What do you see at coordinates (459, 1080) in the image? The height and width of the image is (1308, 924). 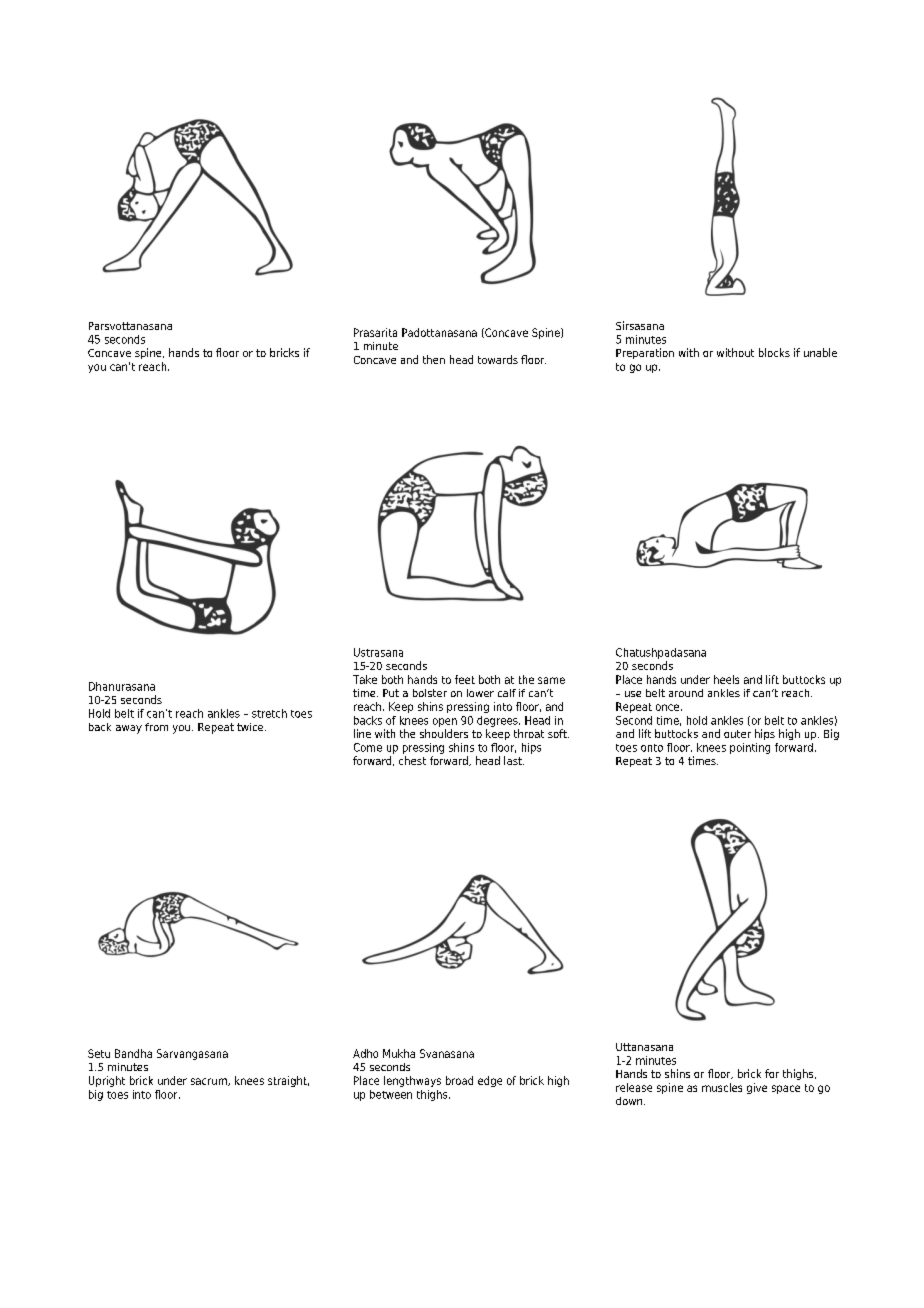 I see `broad` at bounding box center [459, 1080].
